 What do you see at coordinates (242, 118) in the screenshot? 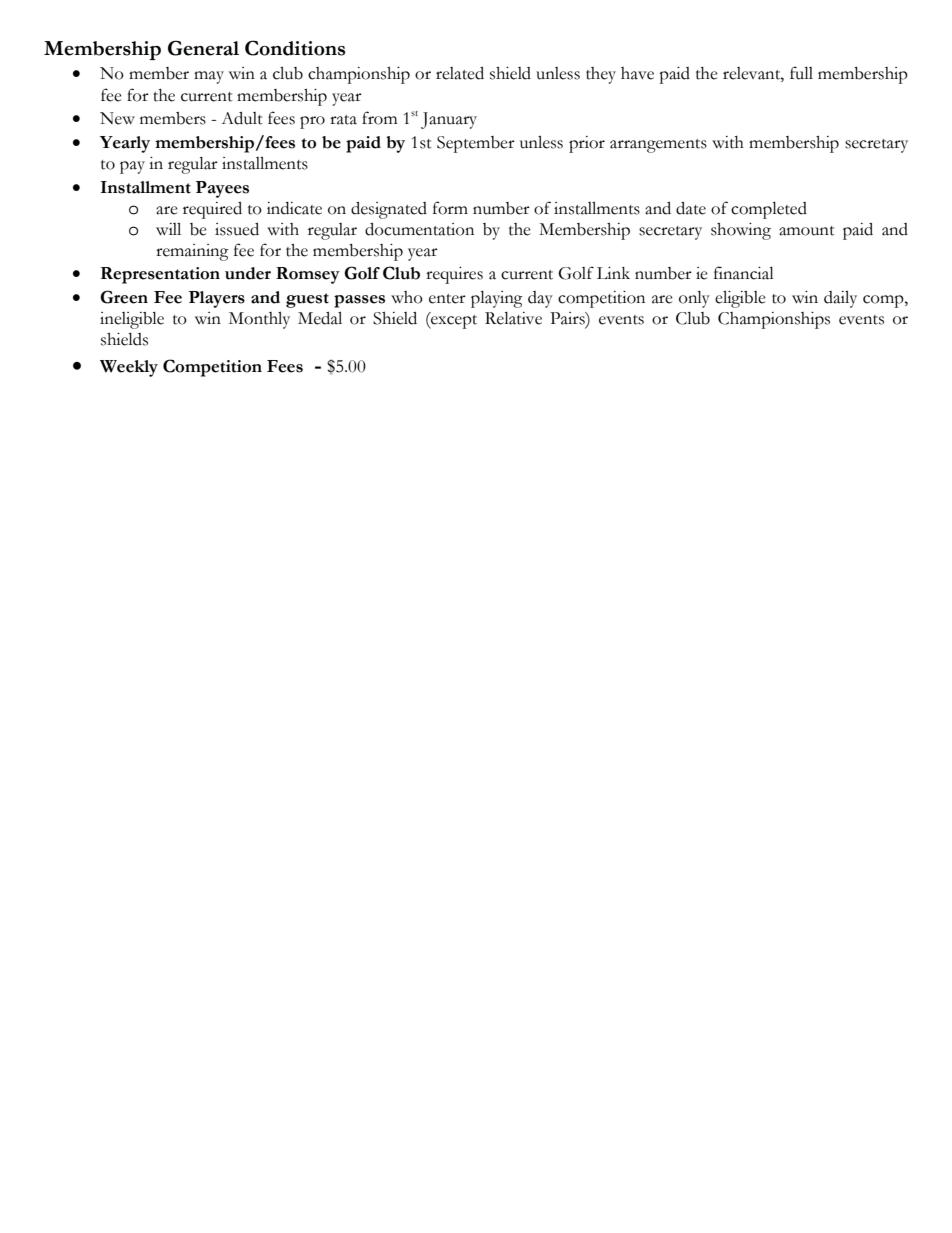
I see `Adult` at bounding box center [242, 118].
